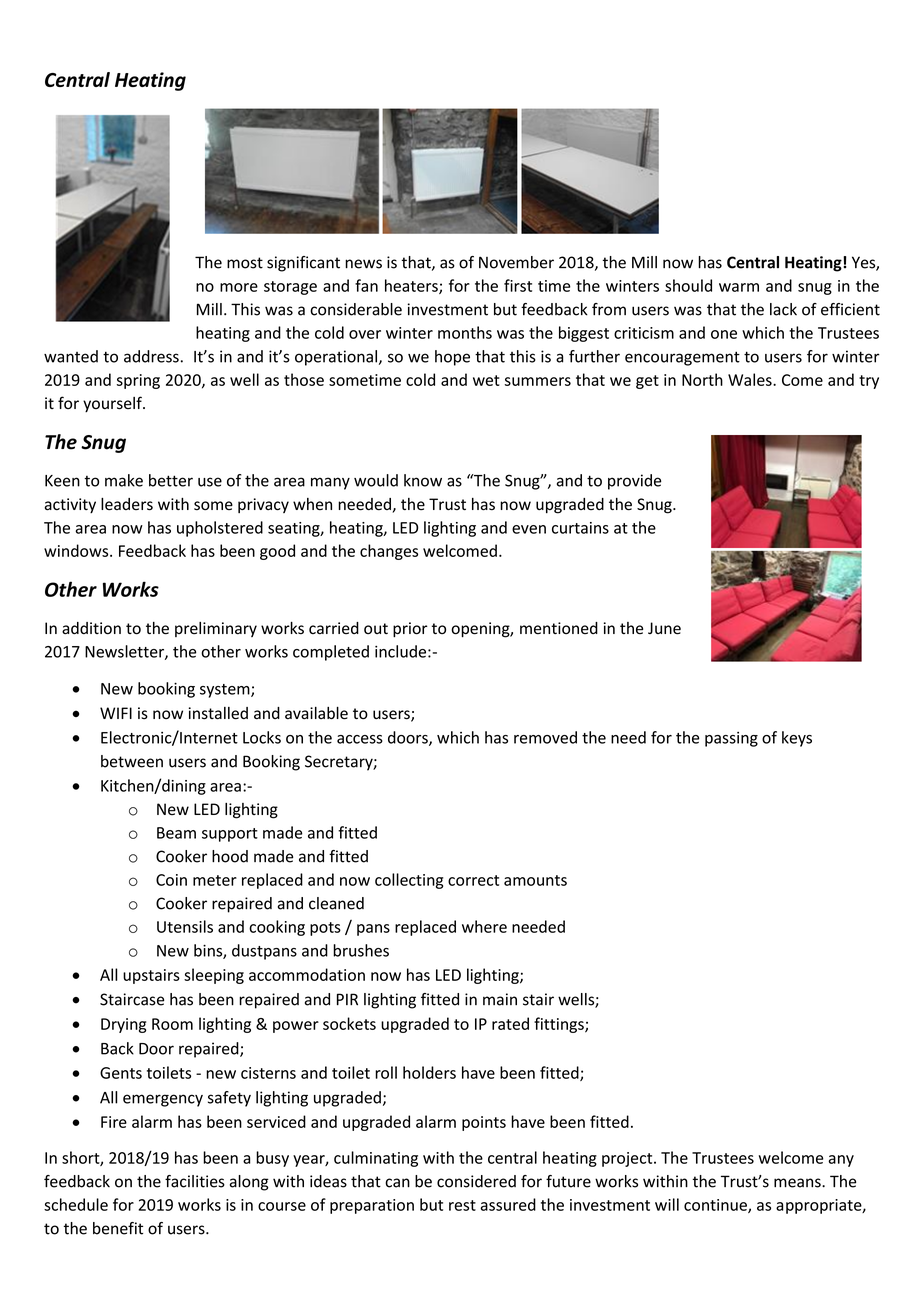 This screenshot has height=1308, width=924. I want to click on lack, so click(783, 309).
